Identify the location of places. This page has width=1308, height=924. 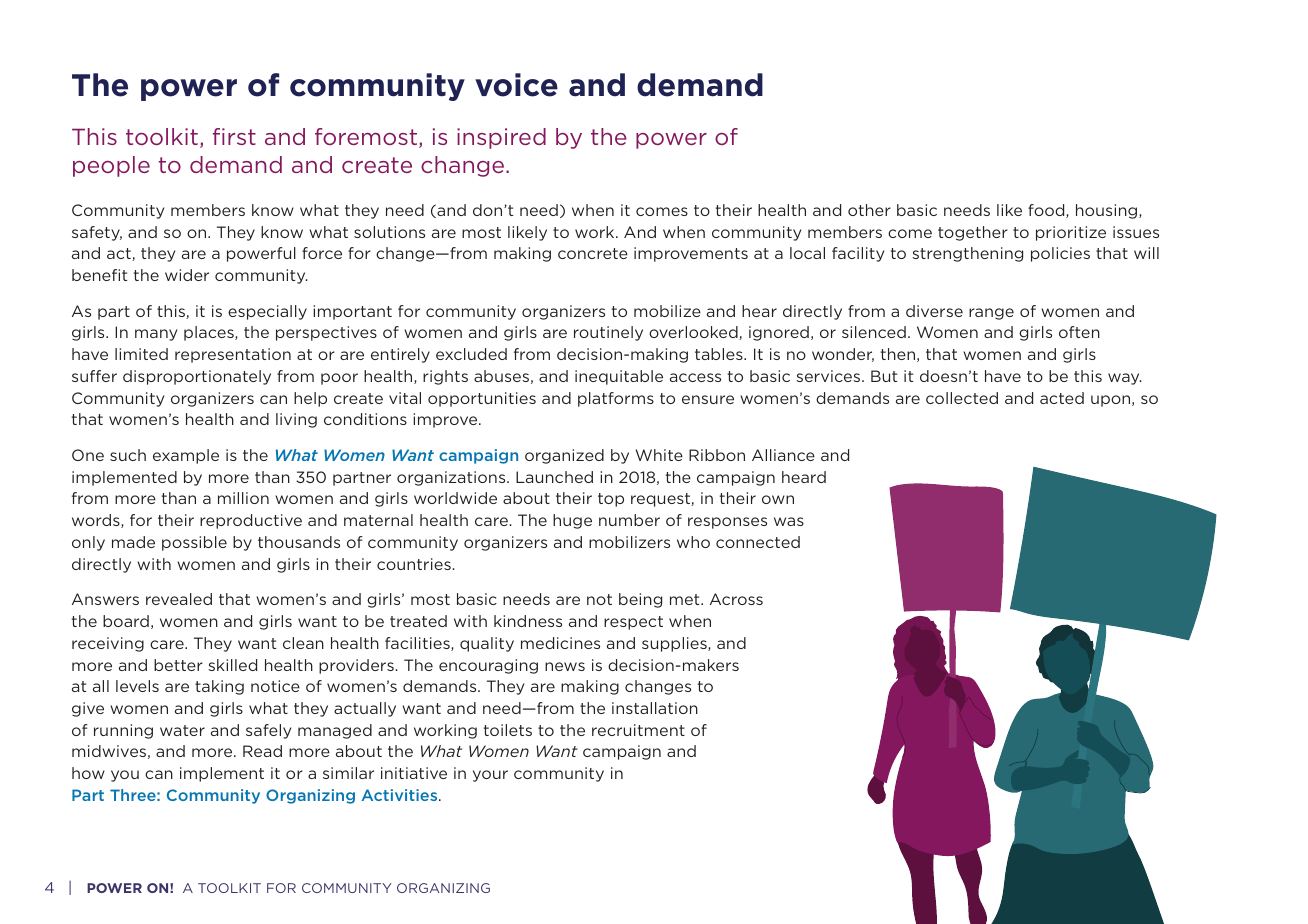
(210, 333).
